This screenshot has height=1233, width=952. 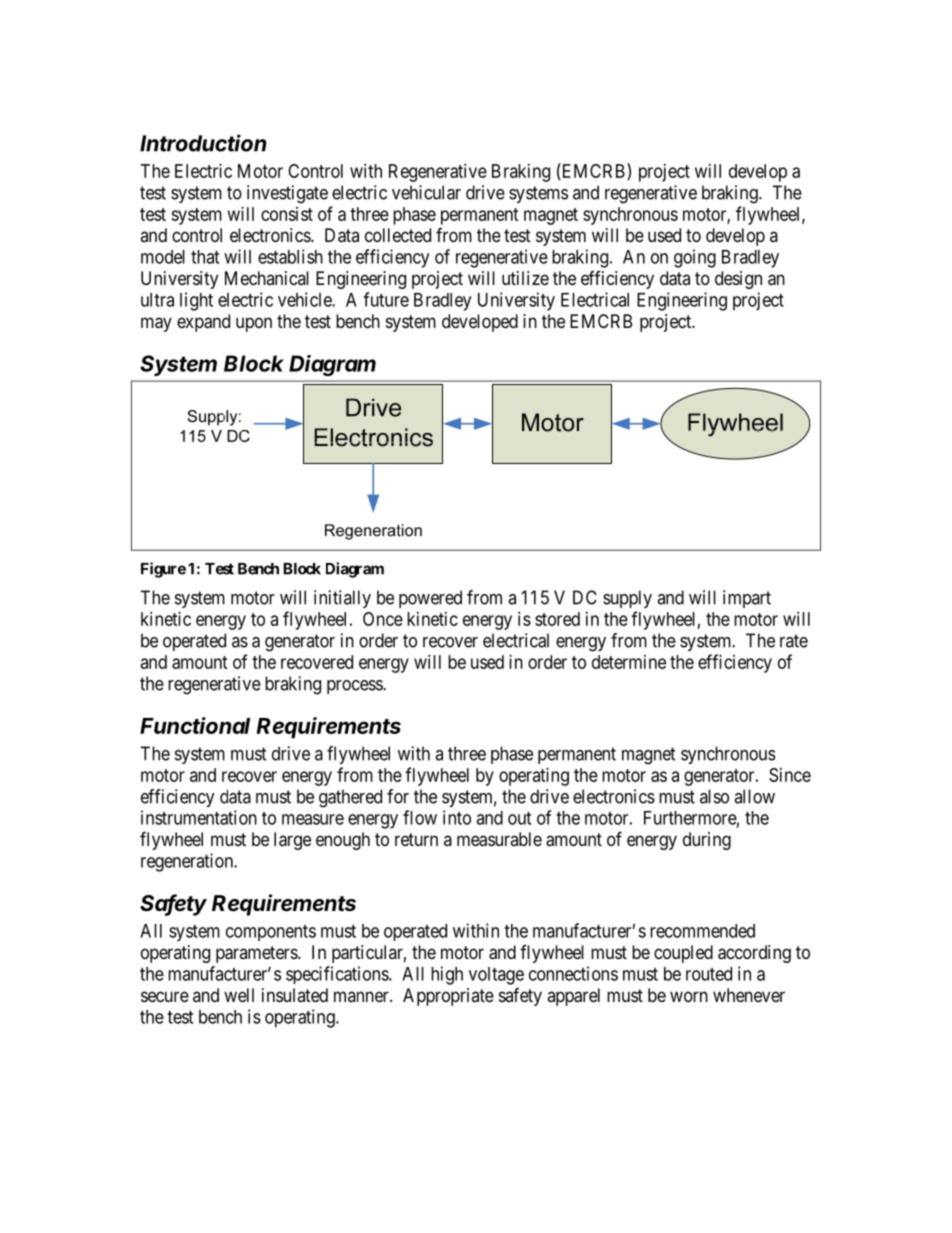 I want to click on Functional, so click(x=195, y=725).
